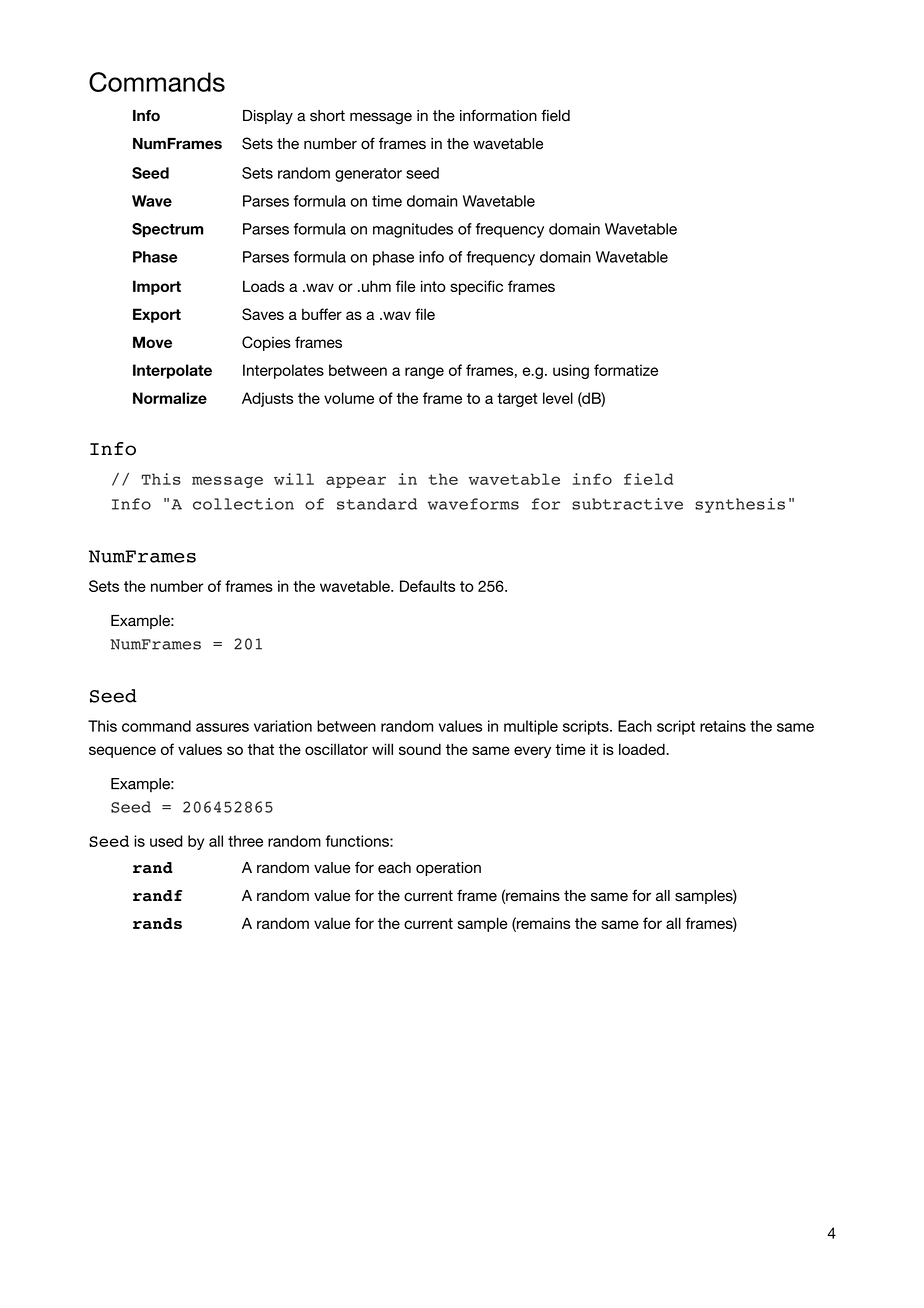  Describe the element at coordinates (377, 504) in the screenshot. I see `standard` at that location.
